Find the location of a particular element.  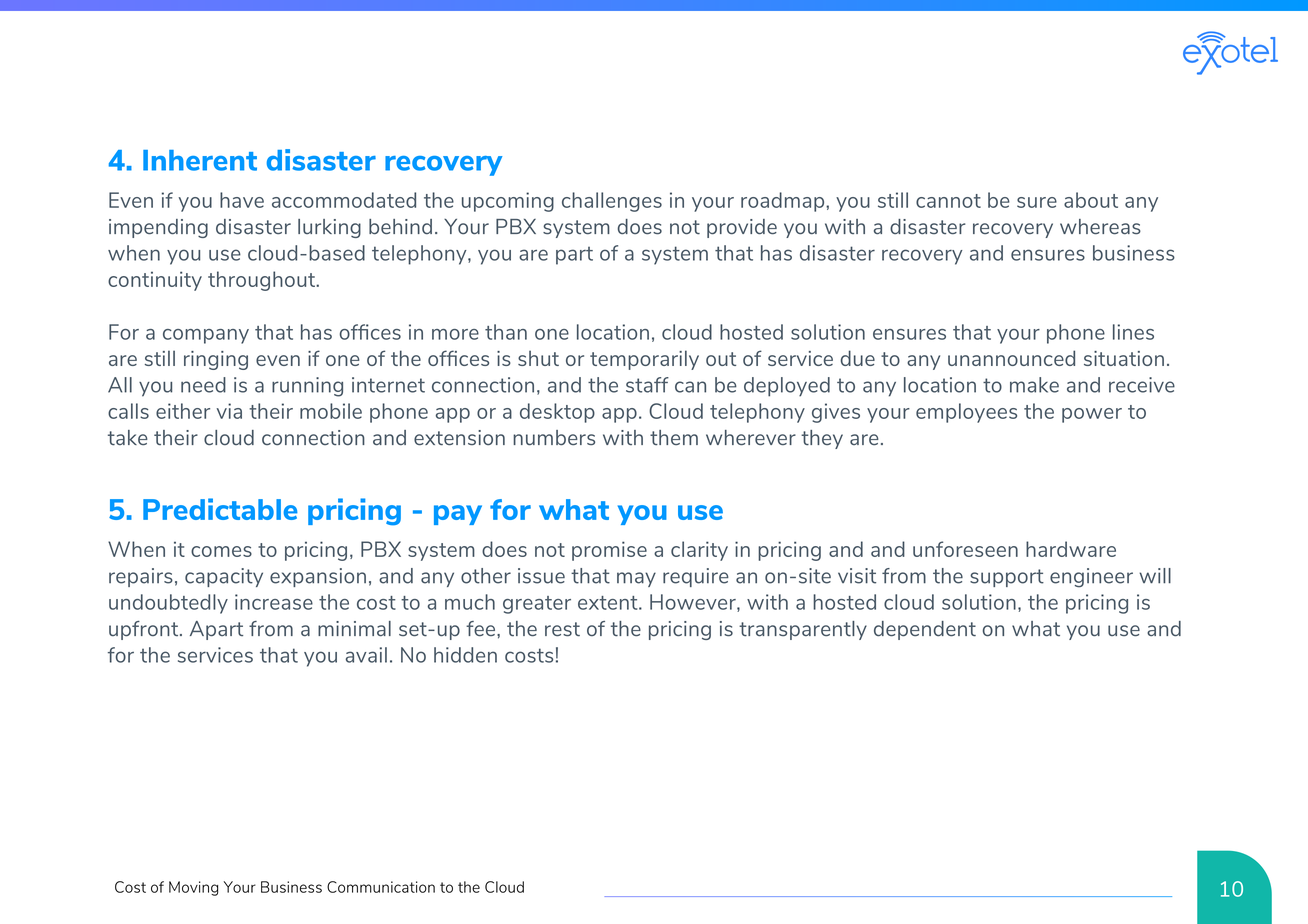

via is located at coordinates (229, 411).
